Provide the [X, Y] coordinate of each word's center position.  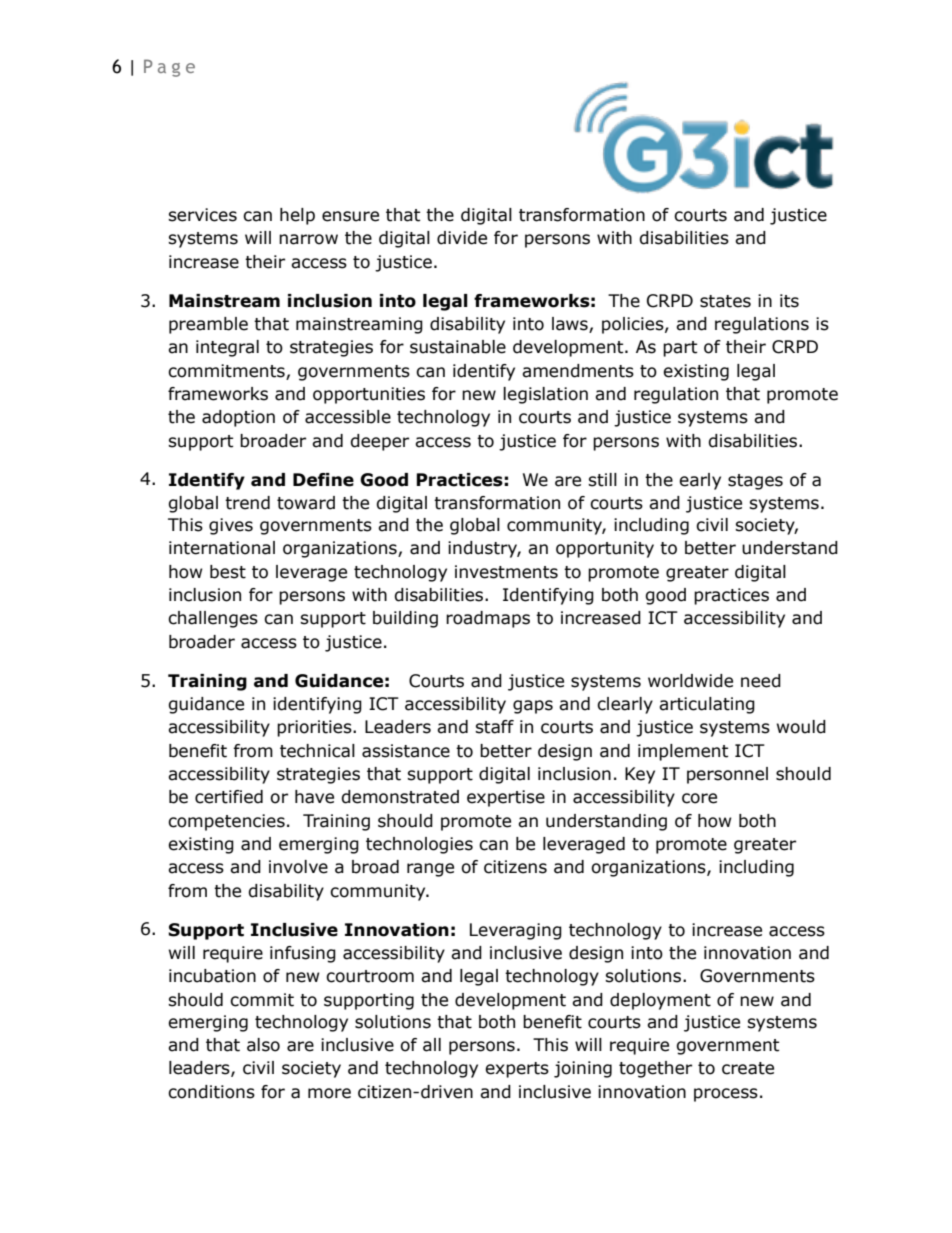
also [263, 1045]
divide [462, 238]
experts [517, 1070]
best [228, 572]
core [699, 798]
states [725, 301]
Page [169, 68]
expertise [506, 798]
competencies [226, 822]
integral [227, 348]
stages [755, 482]
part [680, 349]
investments [506, 572]
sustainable [458, 347]
